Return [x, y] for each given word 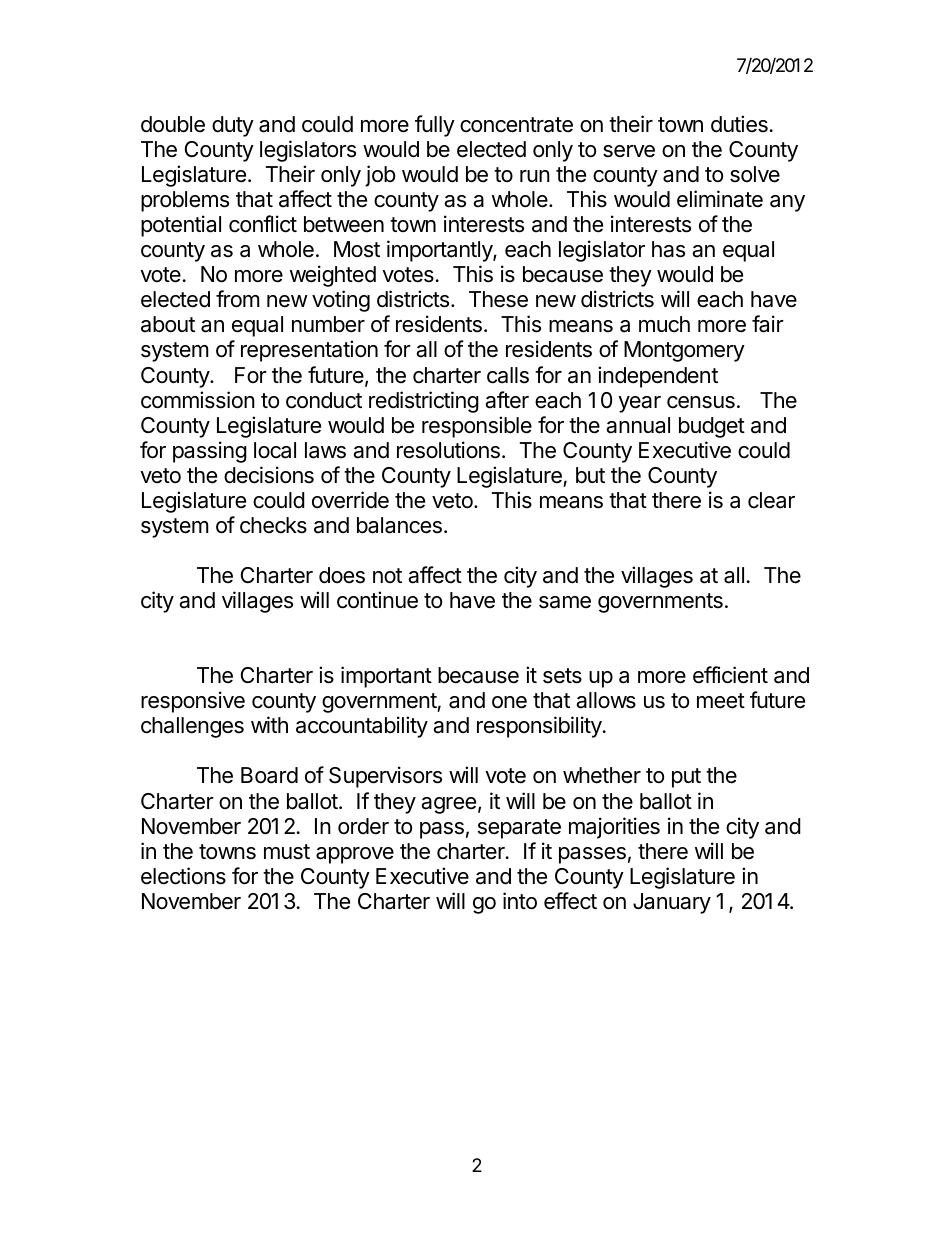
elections [183, 876]
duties [739, 124]
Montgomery [684, 351]
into [520, 901]
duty [233, 126]
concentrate [516, 125]
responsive [193, 702]
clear [771, 500]
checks [273, 525]
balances [399, 525]
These [498, 299]
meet [721, 701]
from [238, 299]
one [509, 702]
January [672, 903]
